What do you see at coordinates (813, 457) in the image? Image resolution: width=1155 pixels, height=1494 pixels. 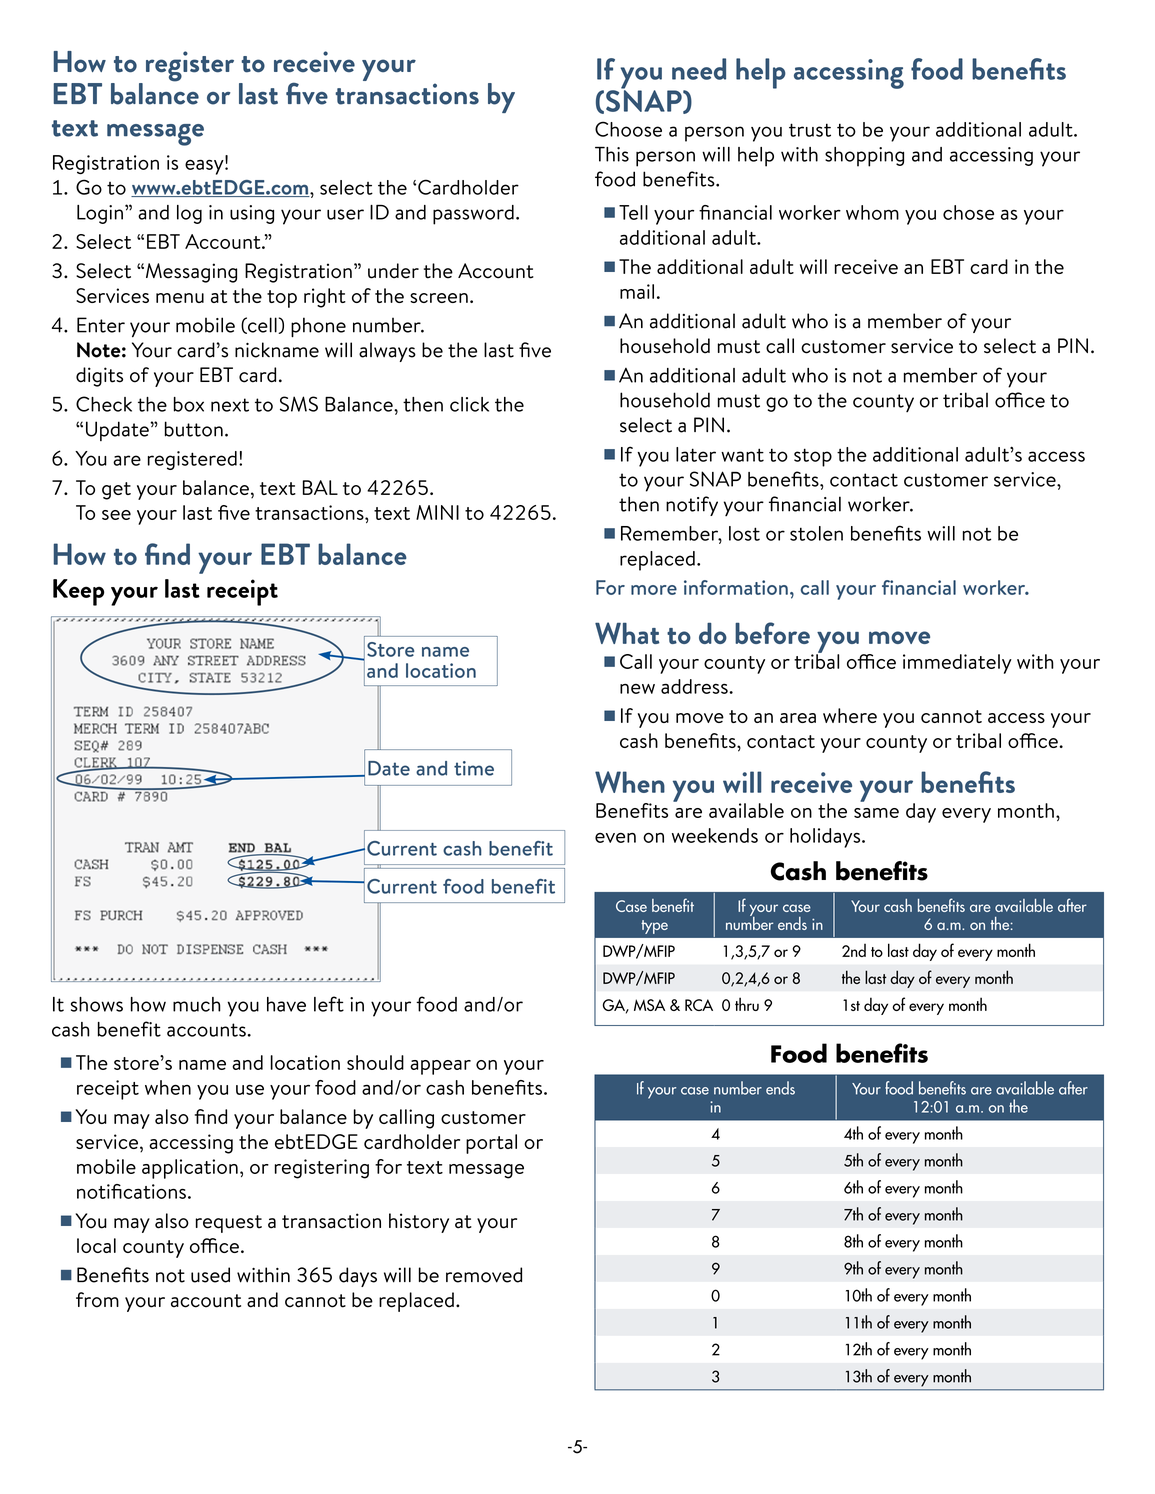 I see `stop` at bounding box center [813, 457].
